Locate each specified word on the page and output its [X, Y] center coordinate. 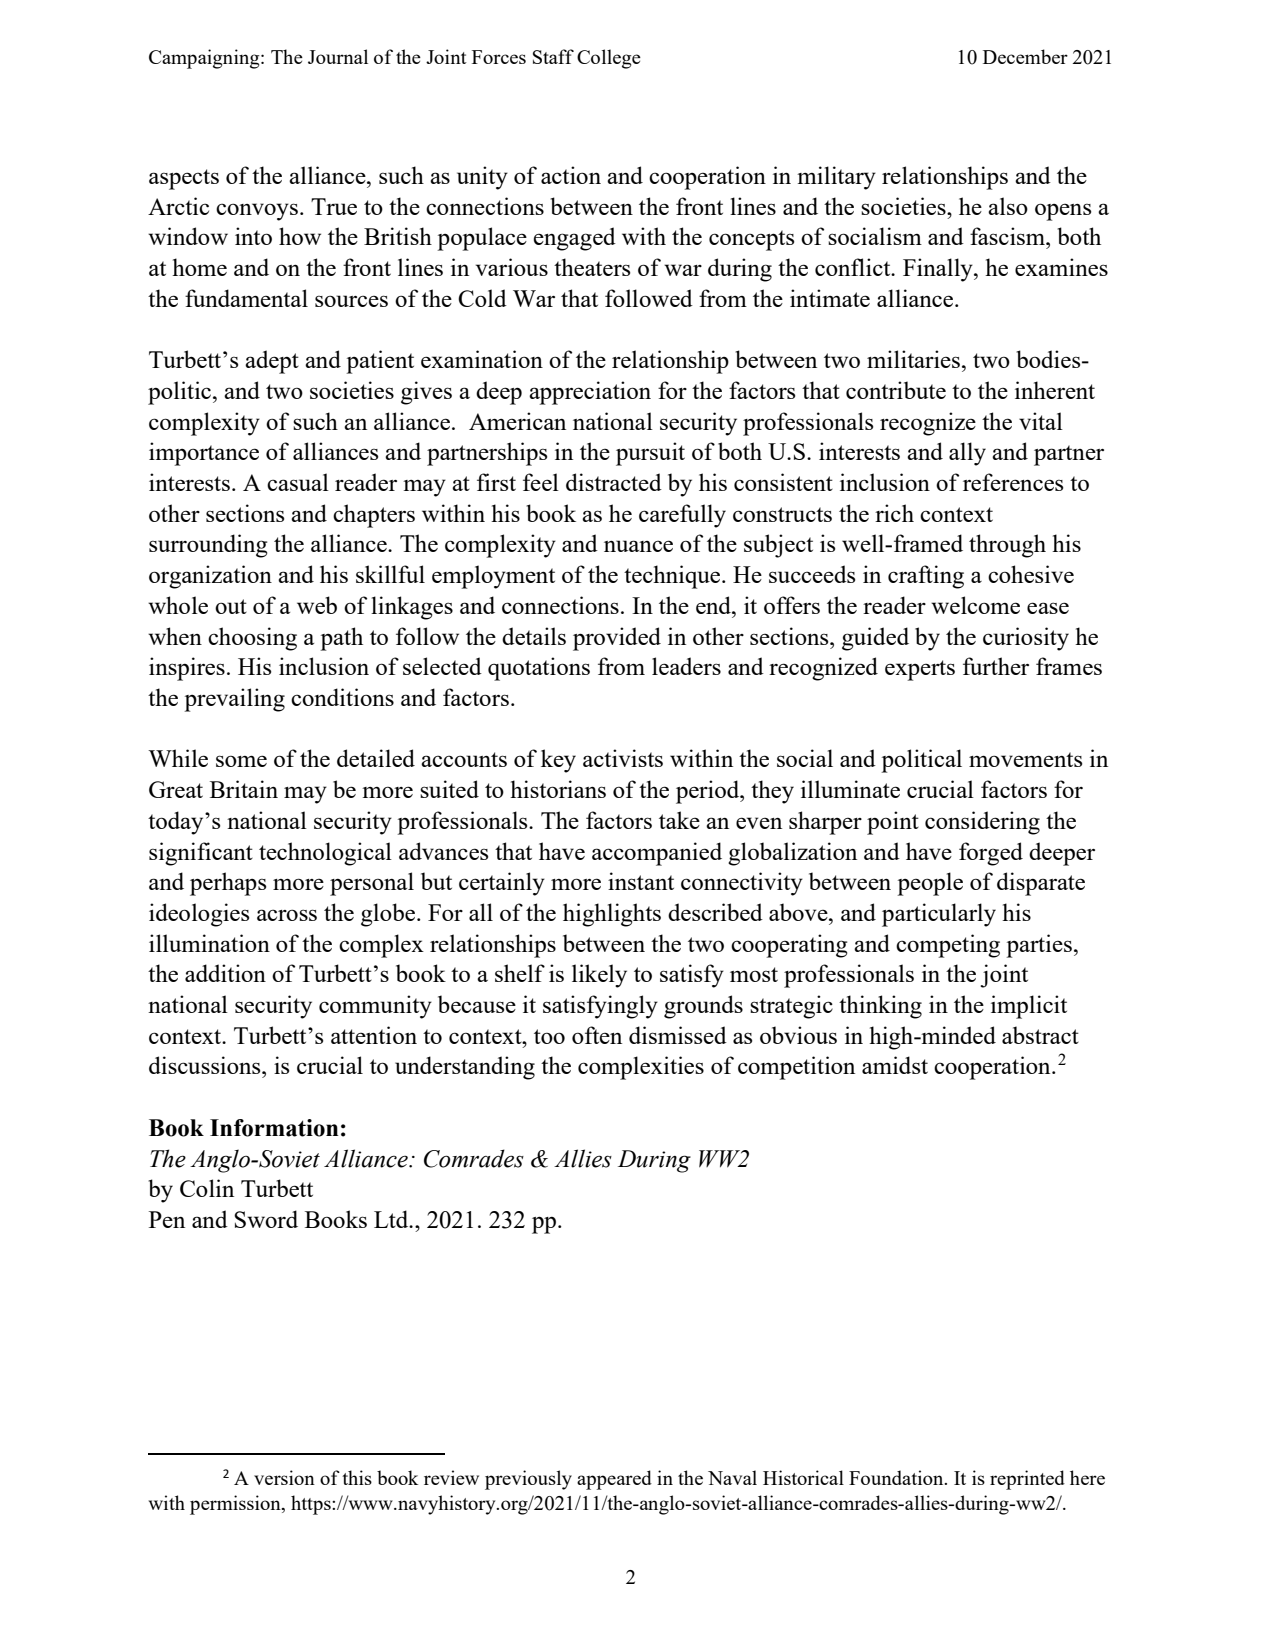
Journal [338, 56]
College [609, 59]
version [284, 1477]
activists [623, 758]
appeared [614, 1480]
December [1025, 56]
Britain [244, 789]
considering [982, 823]
